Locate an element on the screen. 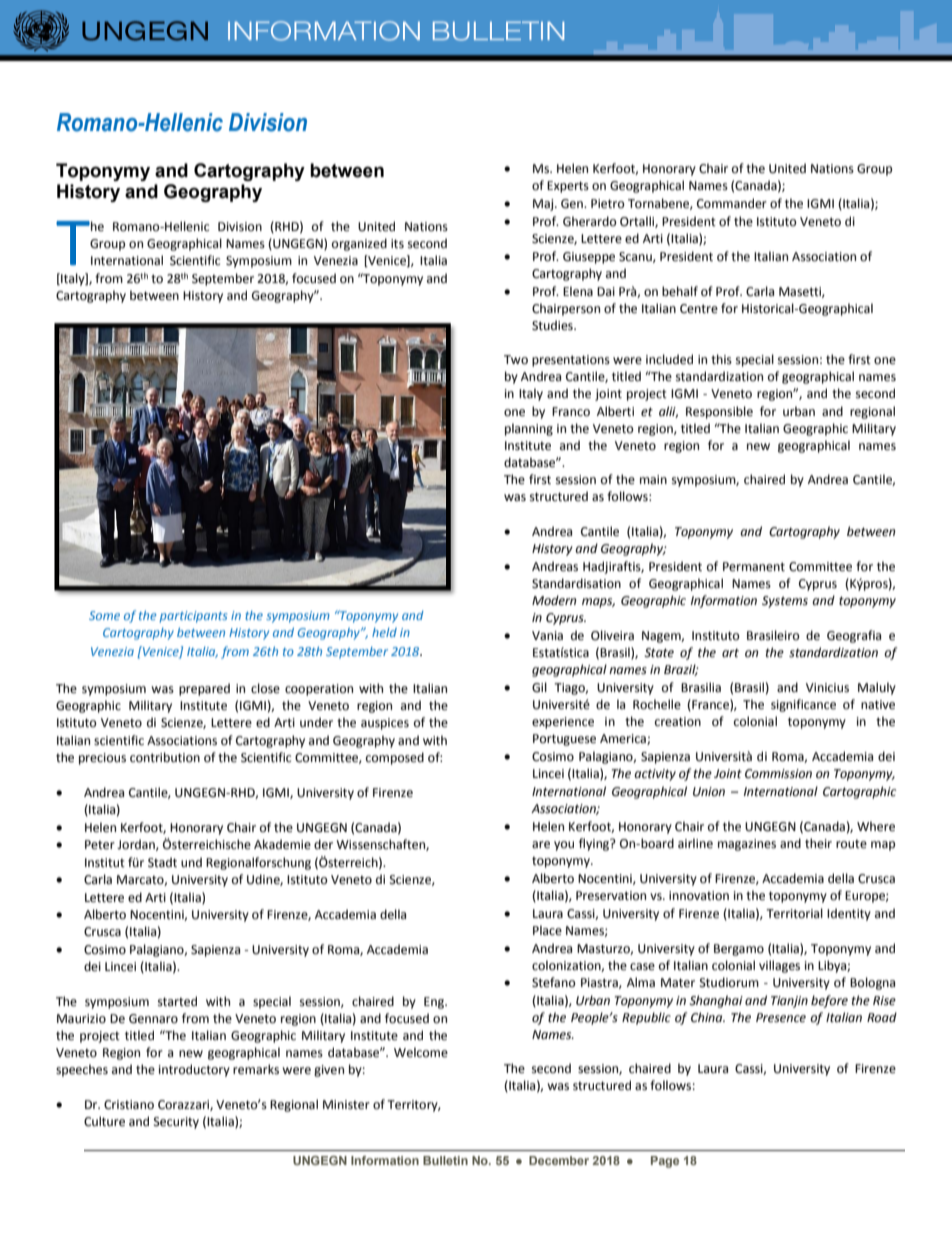  significance is located at coordinates (803, 705).
